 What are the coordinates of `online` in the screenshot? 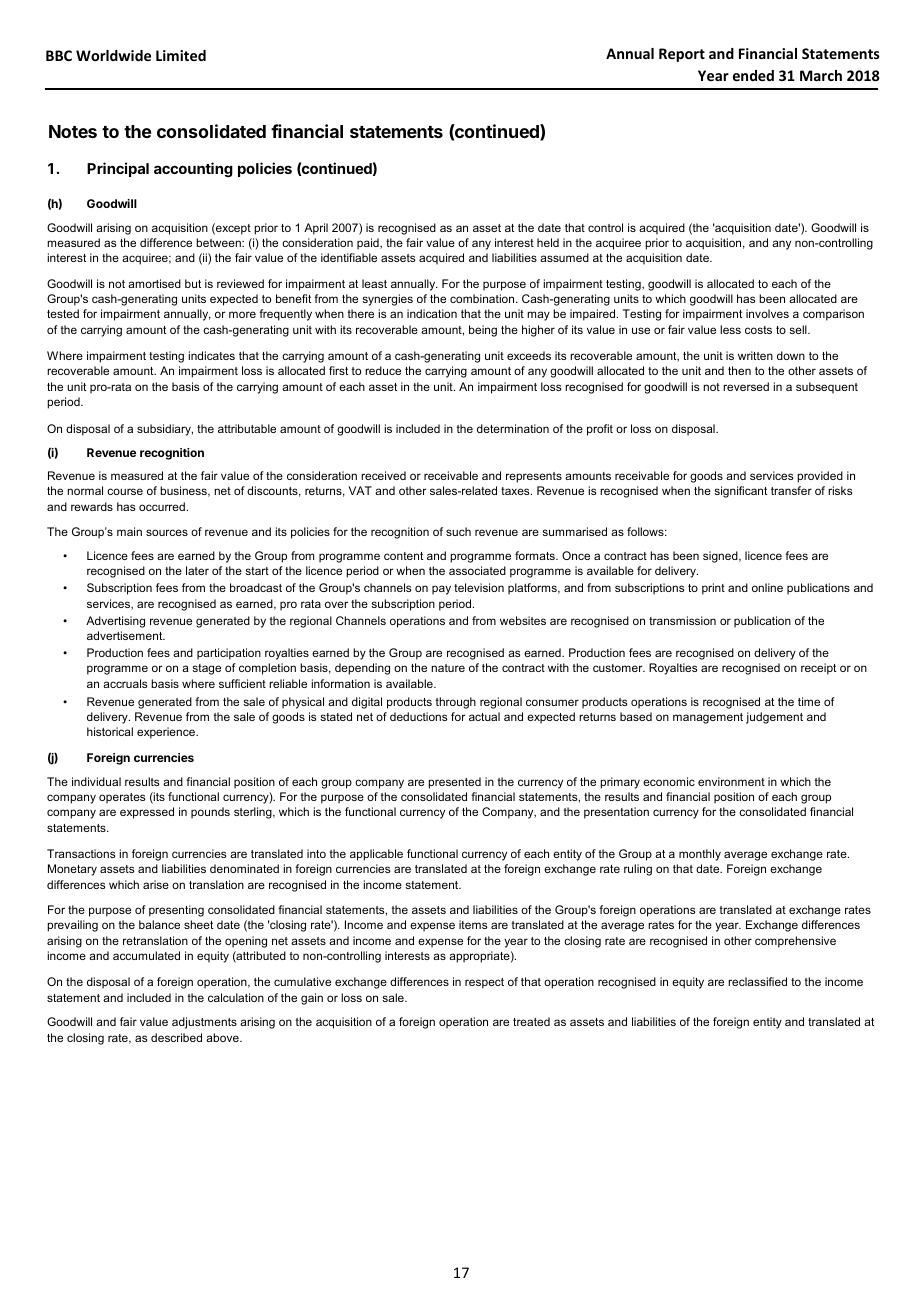 It's located at (767, 587).
